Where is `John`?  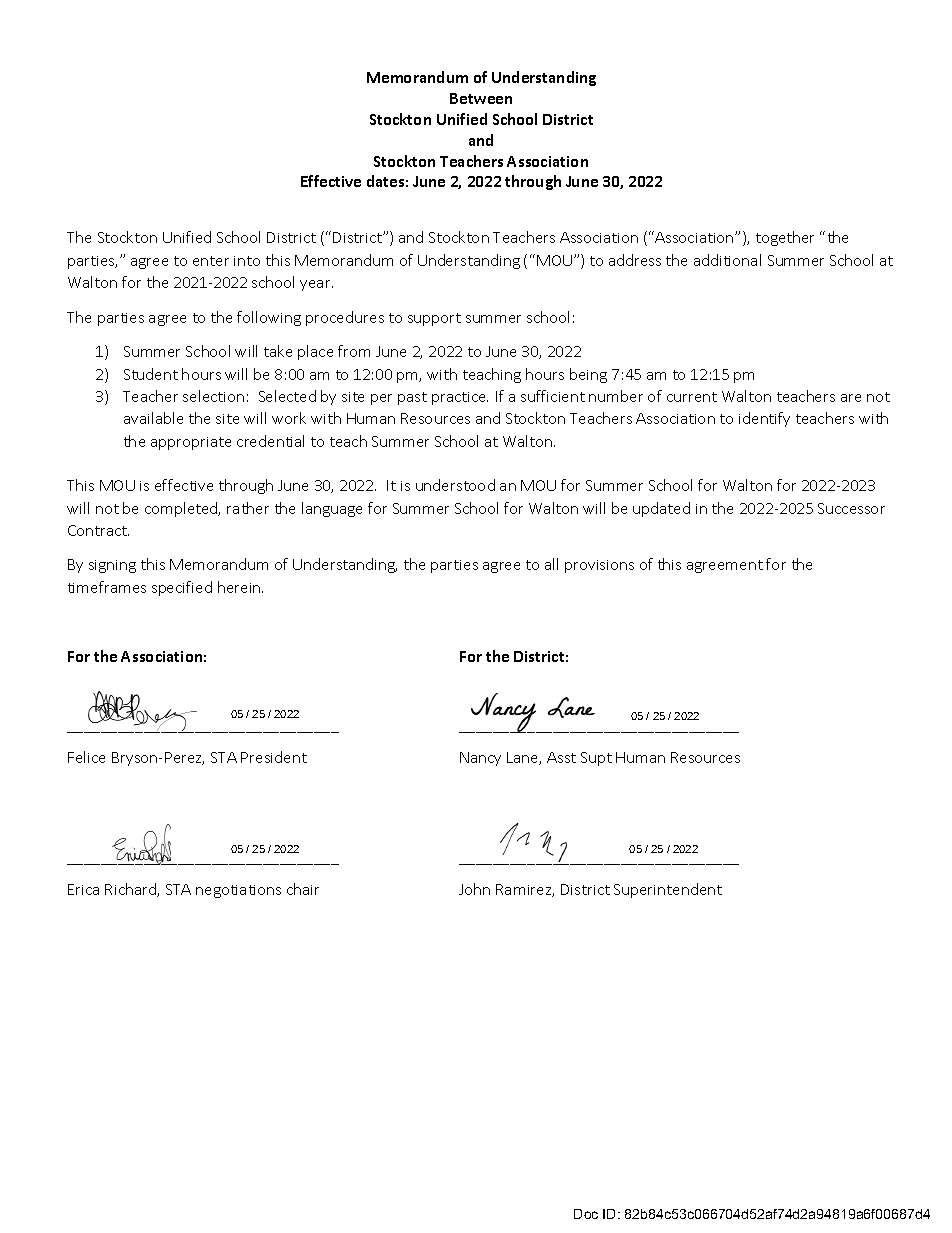
John is located at coordinates (474, 889).
